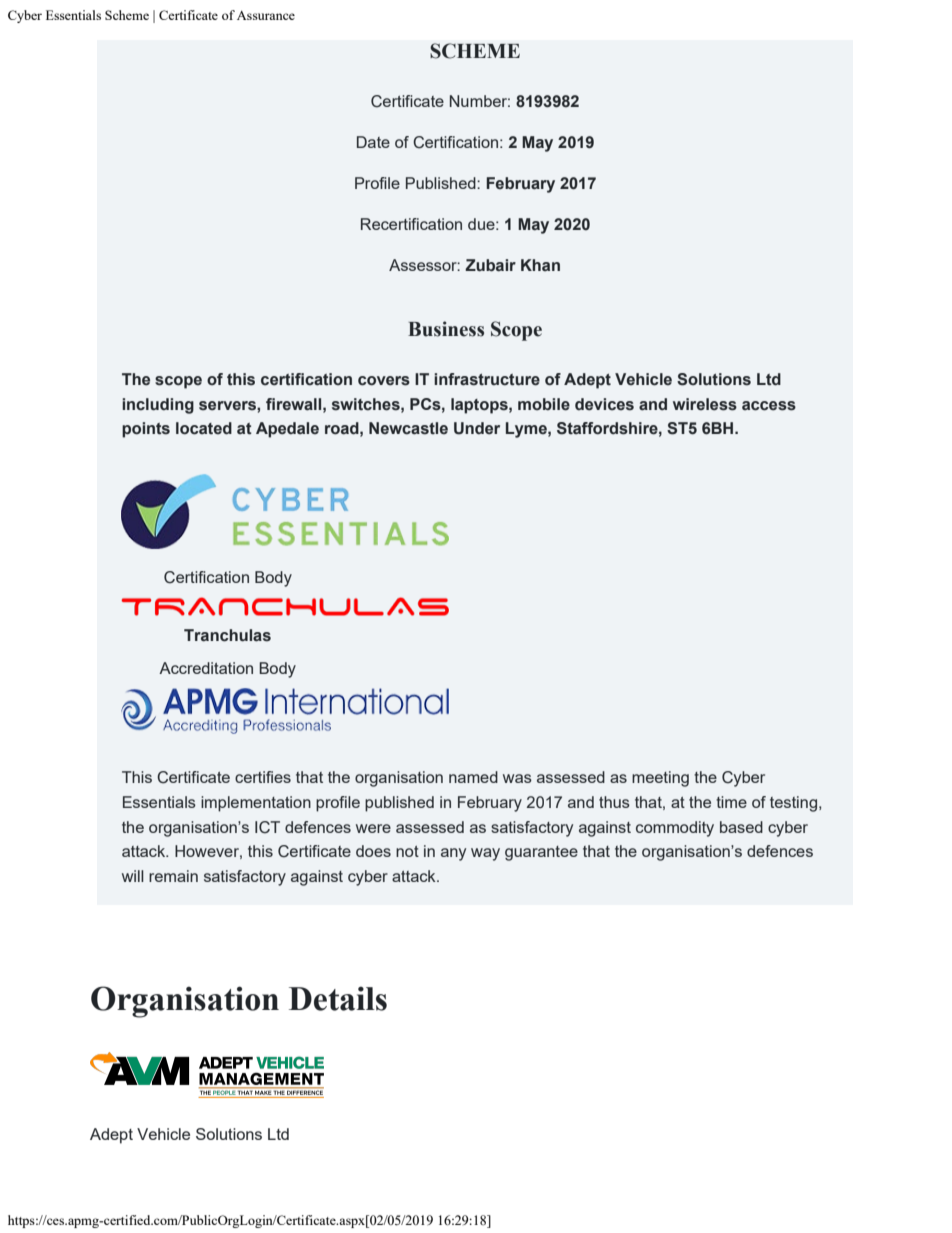 The image size is (952, 1233). What do you see at coordinates (266, 15) in the screenshot?
I see `Assurance` at bounding box center [266, 15].
